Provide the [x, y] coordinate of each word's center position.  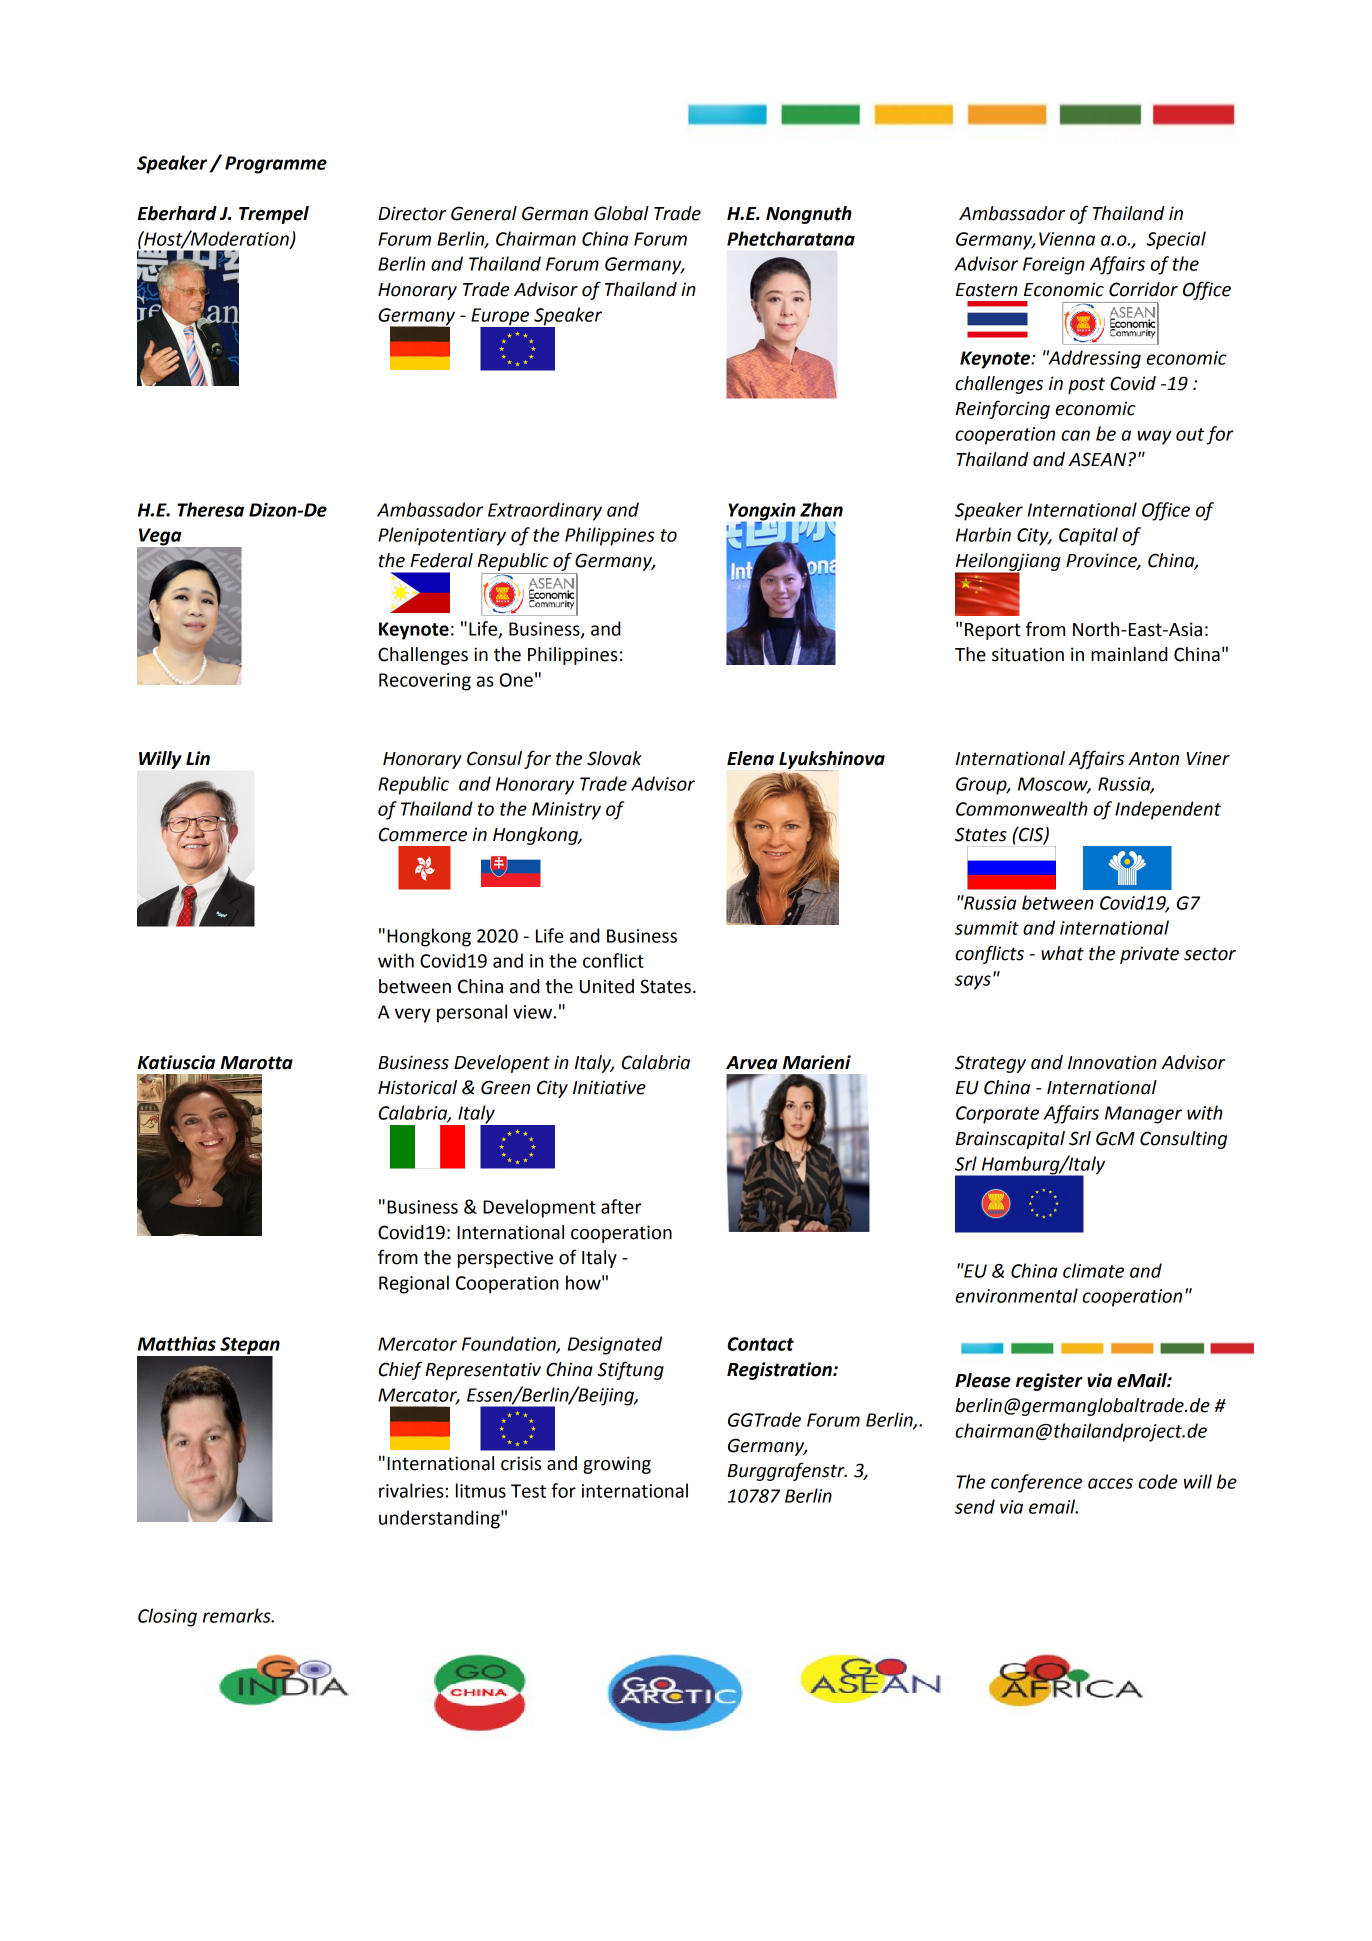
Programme [276, 165]
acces [1110, 1483]
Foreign [1054, 266]
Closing [167, 1617]
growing [617, 1465]
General [484, 213]
